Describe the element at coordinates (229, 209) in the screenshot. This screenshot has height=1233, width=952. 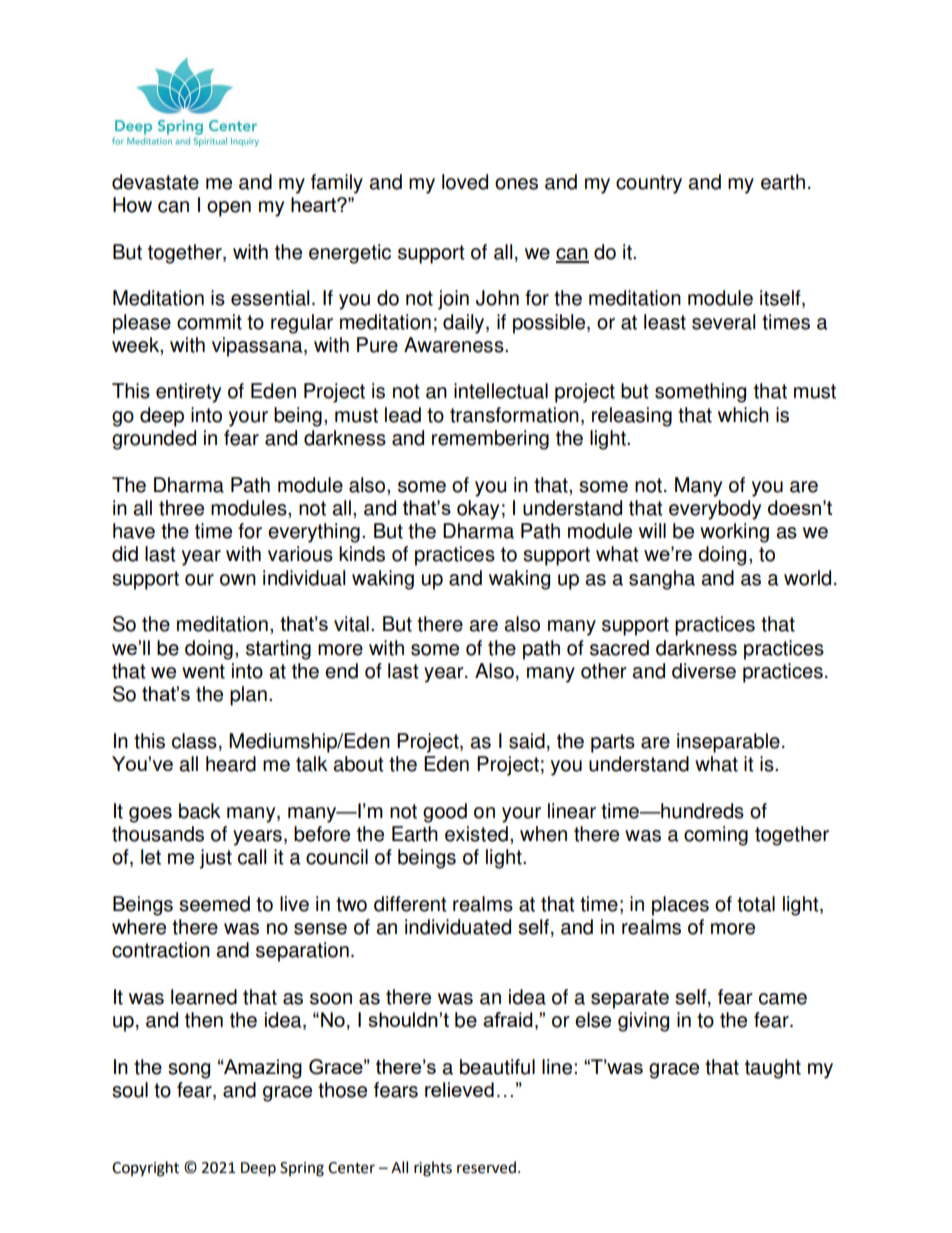
I see `open` at that location.
